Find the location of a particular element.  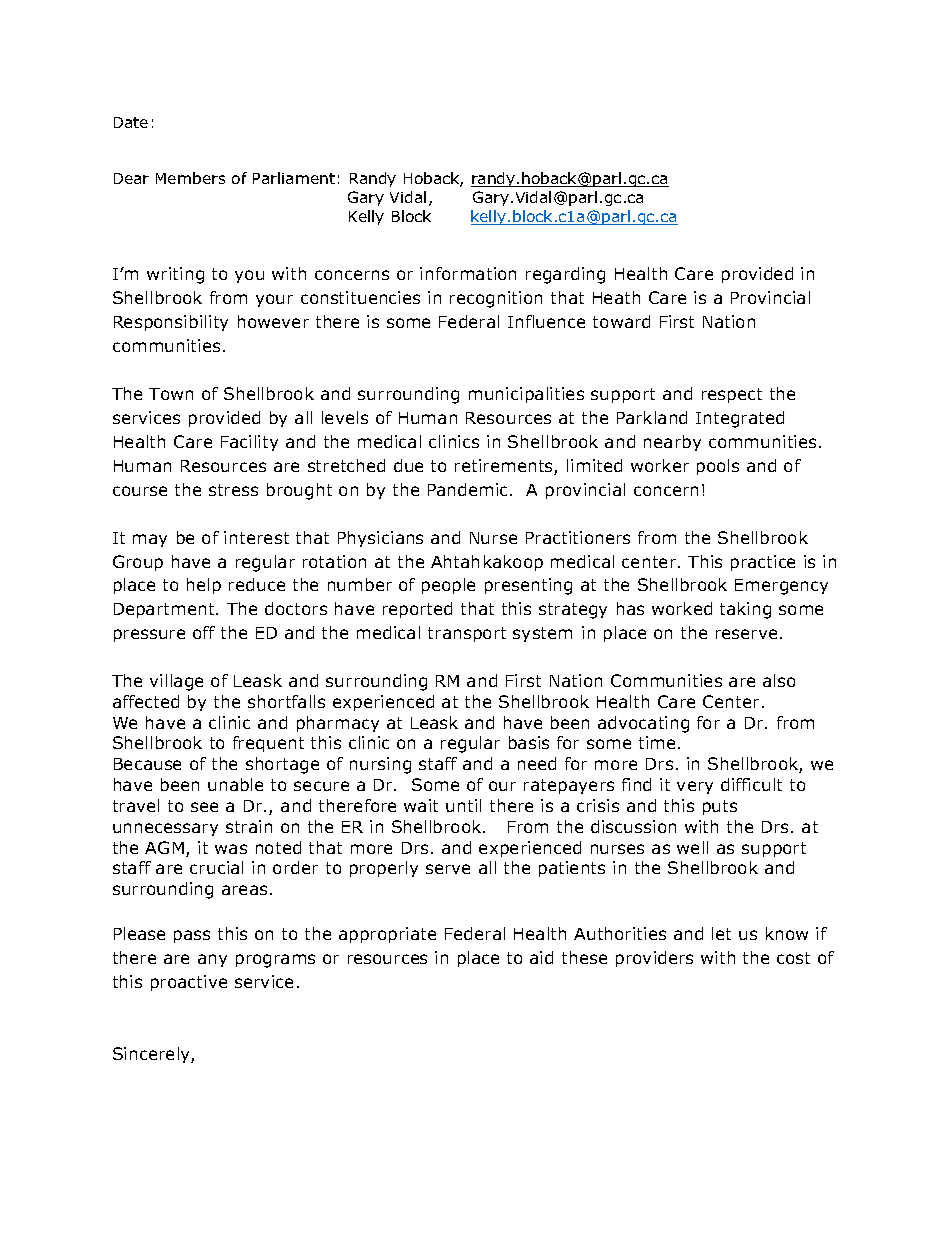

municipalities is located at coordinates (526, 395).
